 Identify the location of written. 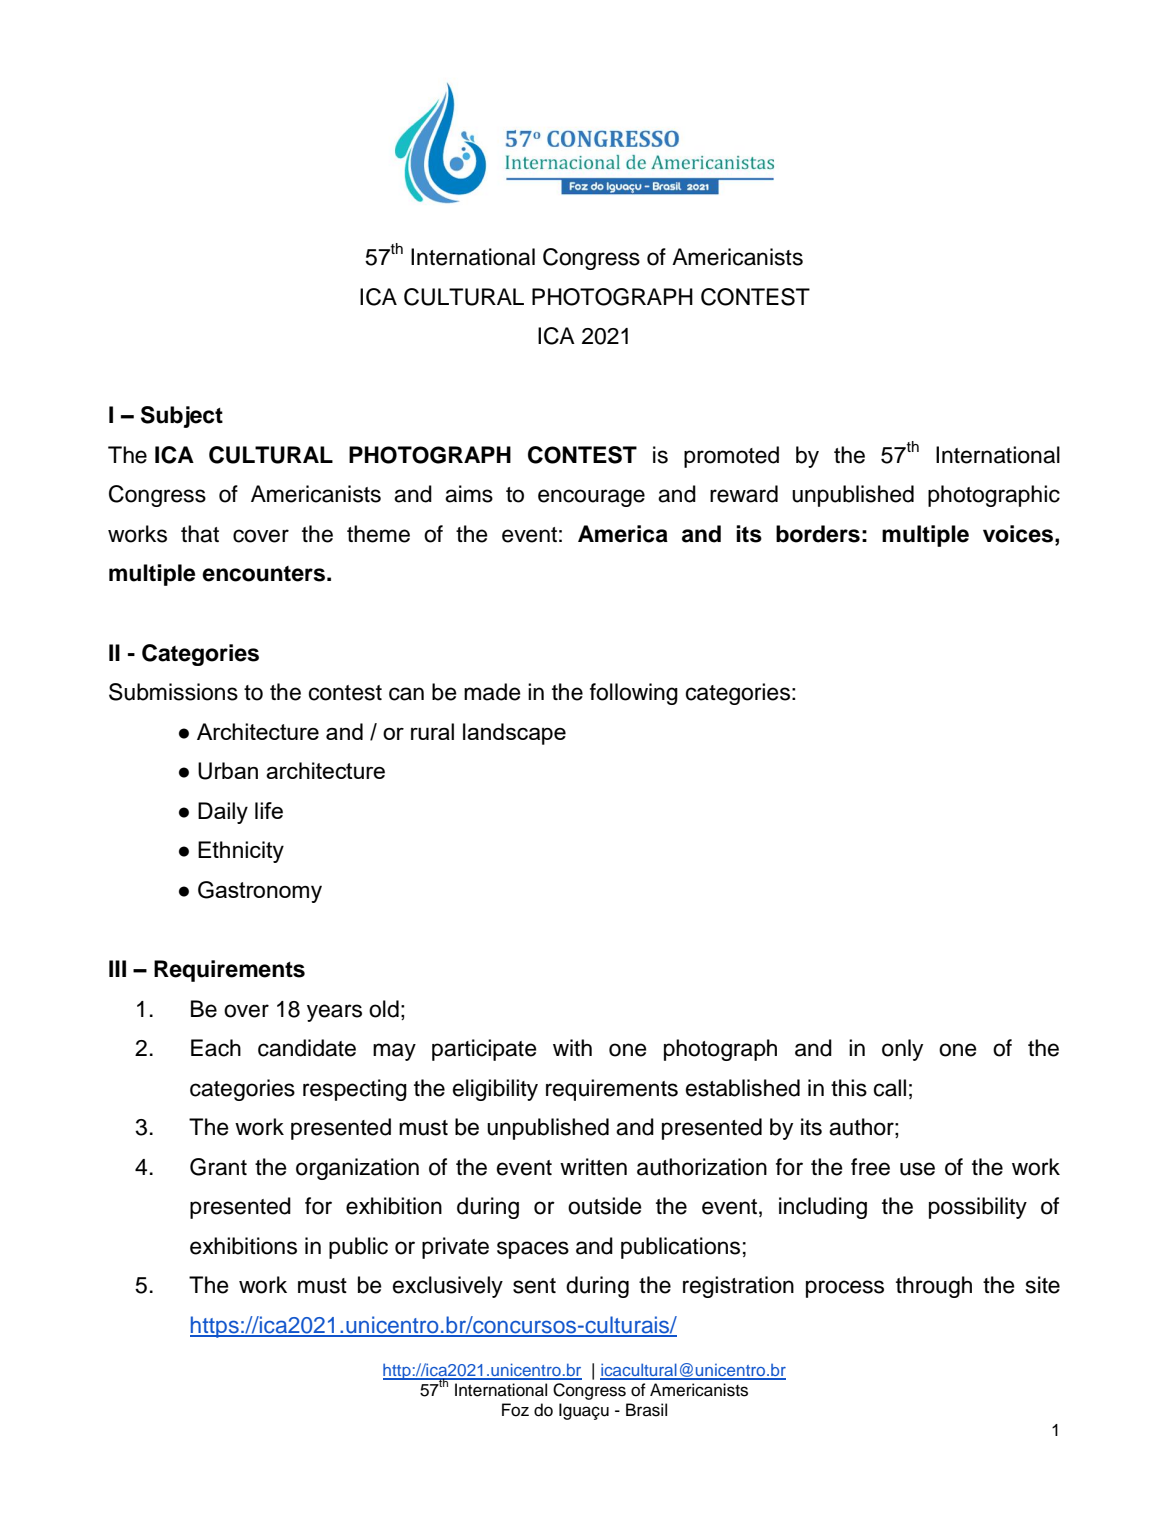
(593, 1167).
